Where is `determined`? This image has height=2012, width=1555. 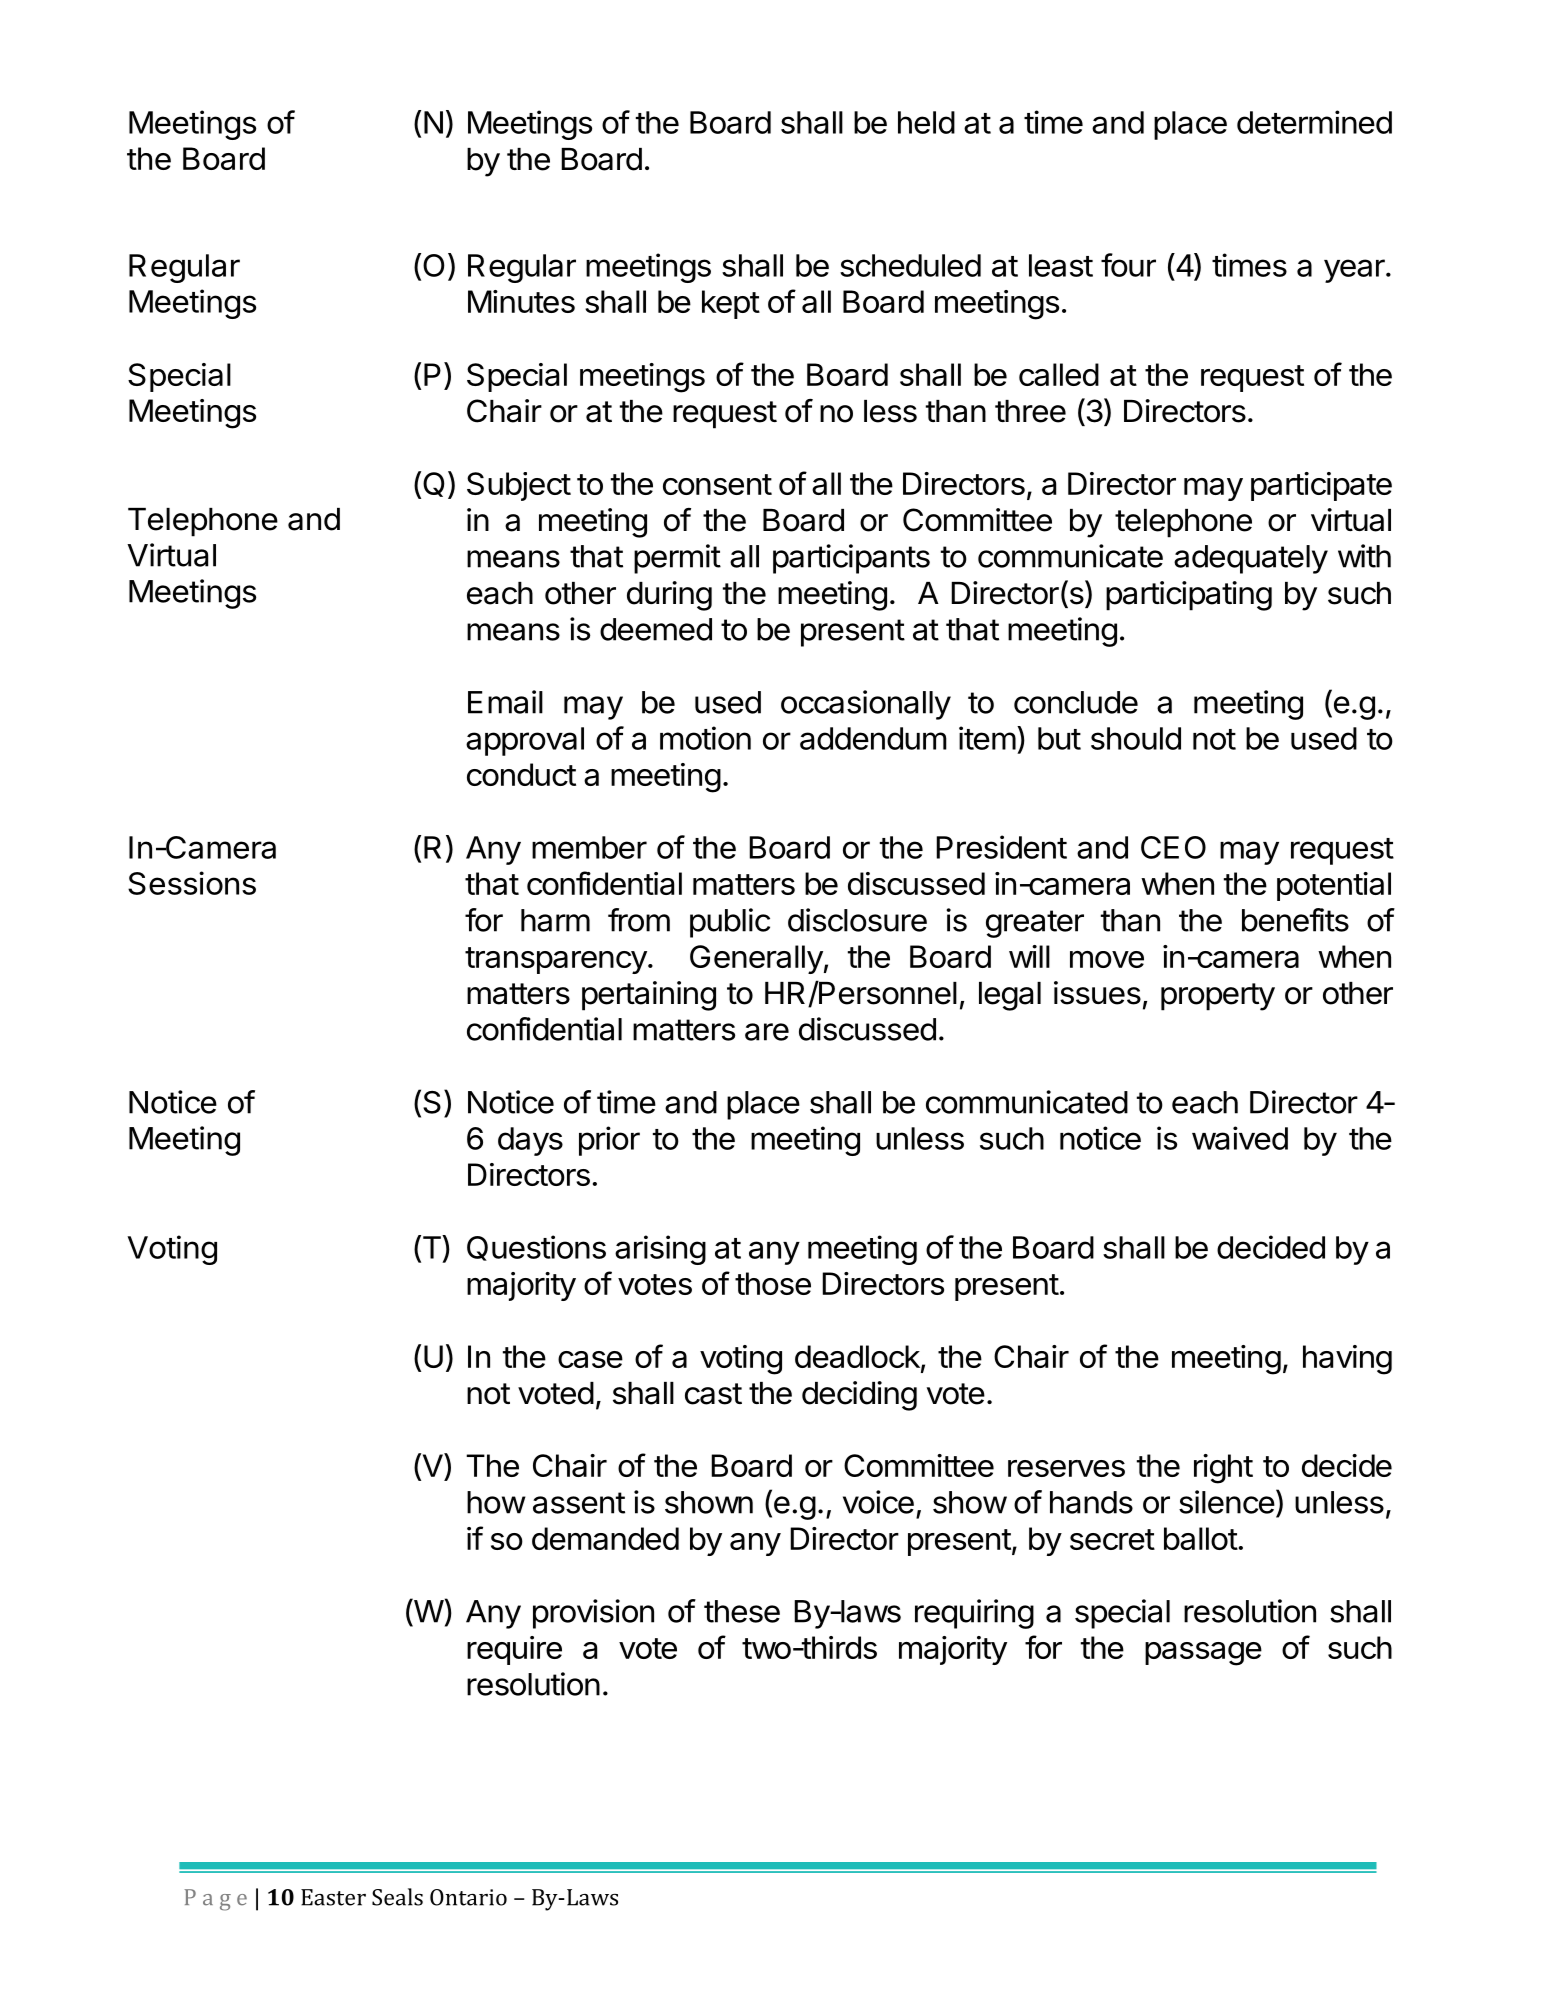 determined is located at coordinates (1314, 122).
